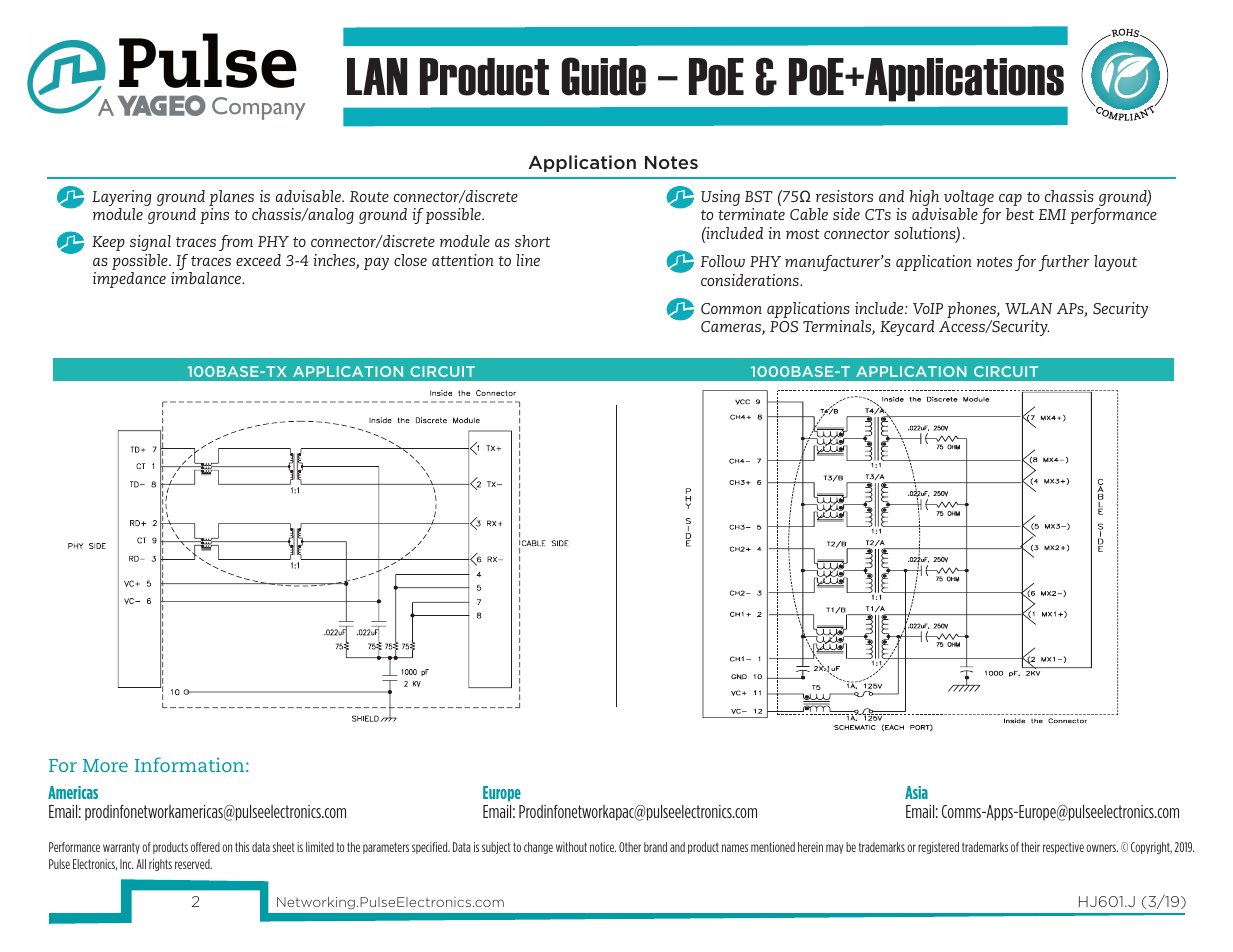 The width and height of the screenshot is (1233, 952). What do you see at coordinates (231, 199) in the screenshot?
I see `planes` at bounding box center [231, 199].
